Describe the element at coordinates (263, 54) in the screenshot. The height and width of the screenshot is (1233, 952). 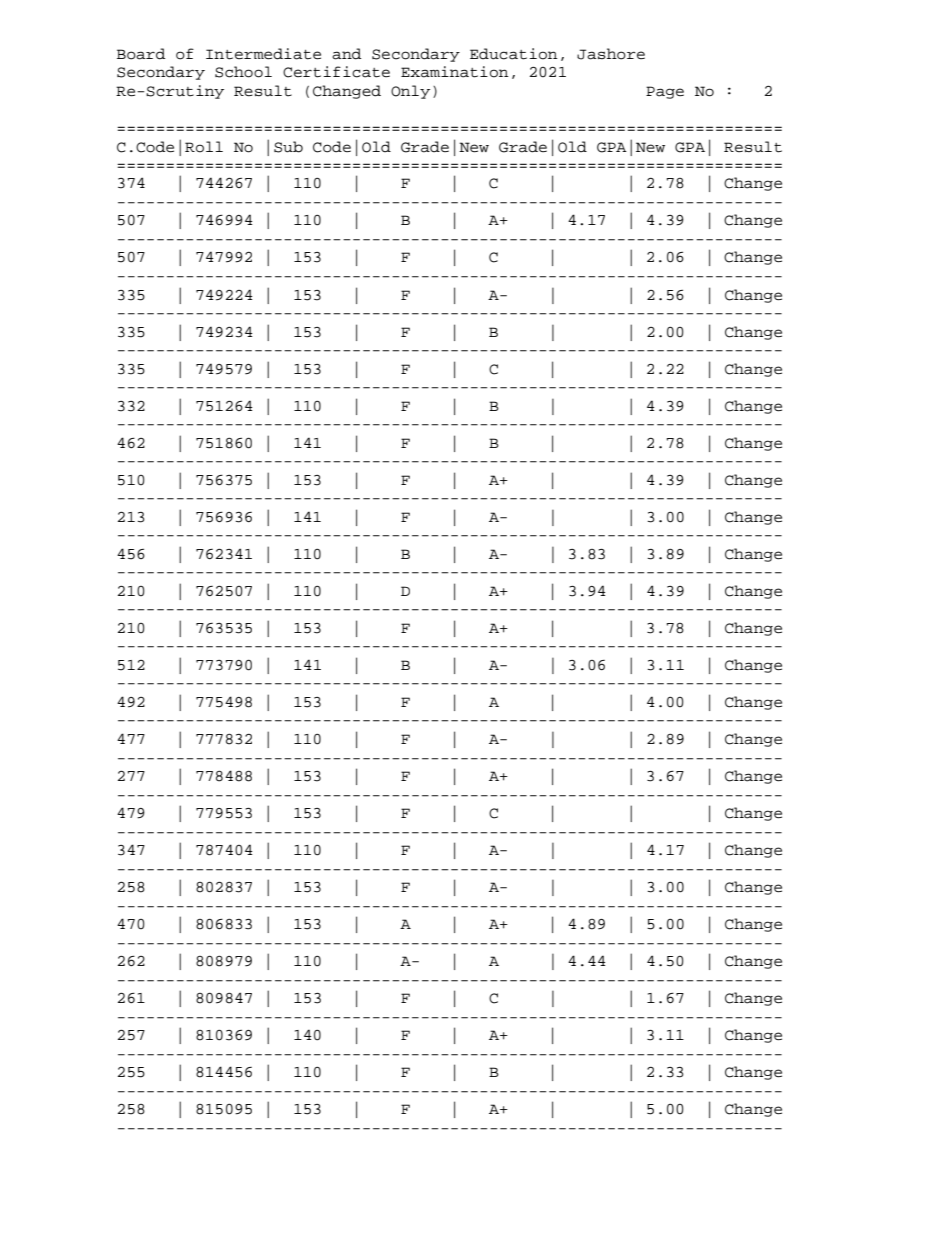
I see `Intermediate` at that location.
